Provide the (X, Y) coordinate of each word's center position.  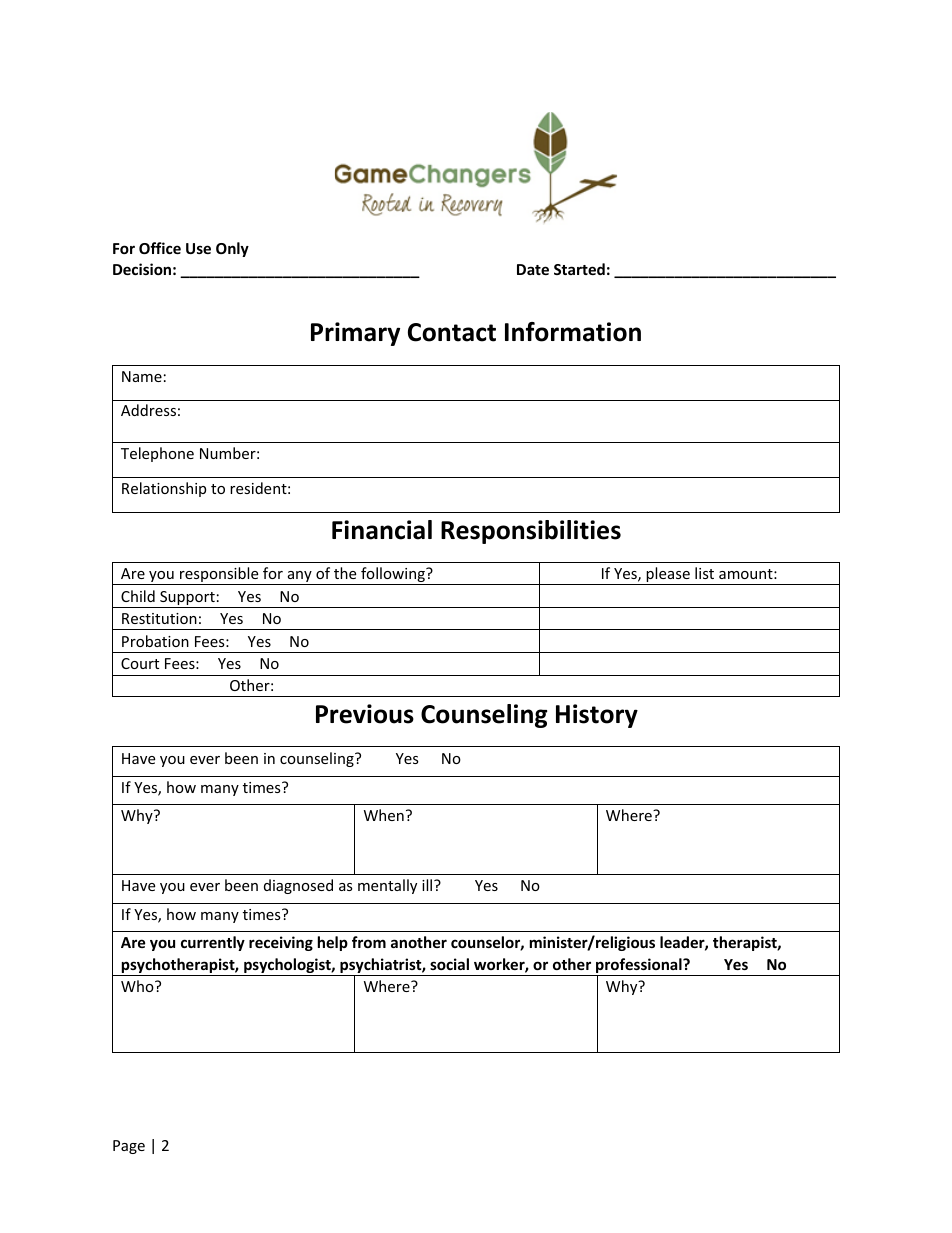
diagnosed (298, 886)
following (393, 576)
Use (198, 248)
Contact (452, 332)
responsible (219, 576)
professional (639, 967)
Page (129, 1147)
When (384, 815)
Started (579, 269)
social (449, 964)
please (668, 576)
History (597, 716)
